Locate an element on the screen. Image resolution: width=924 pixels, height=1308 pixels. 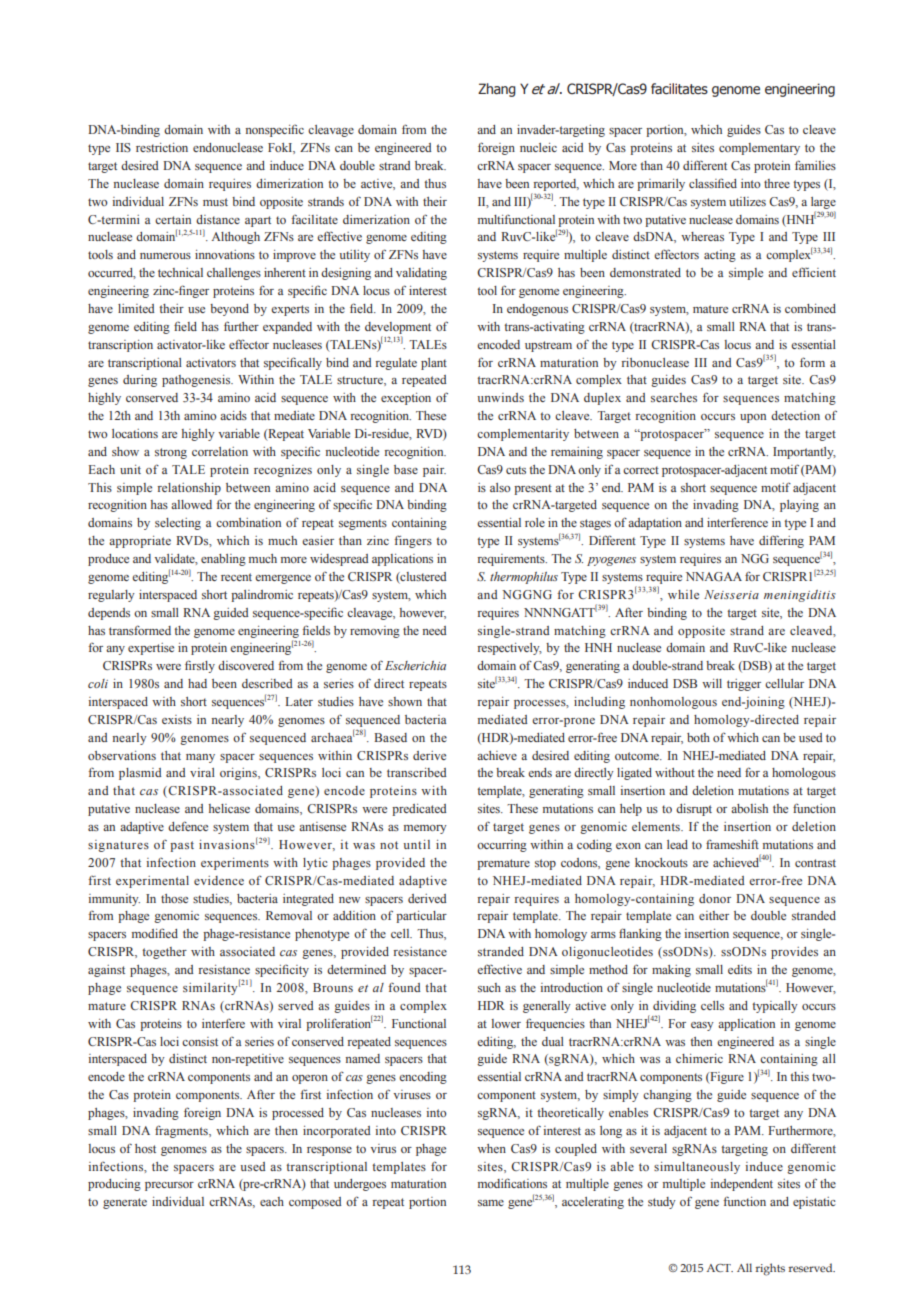
playing is located at coordinates (799, 506).
